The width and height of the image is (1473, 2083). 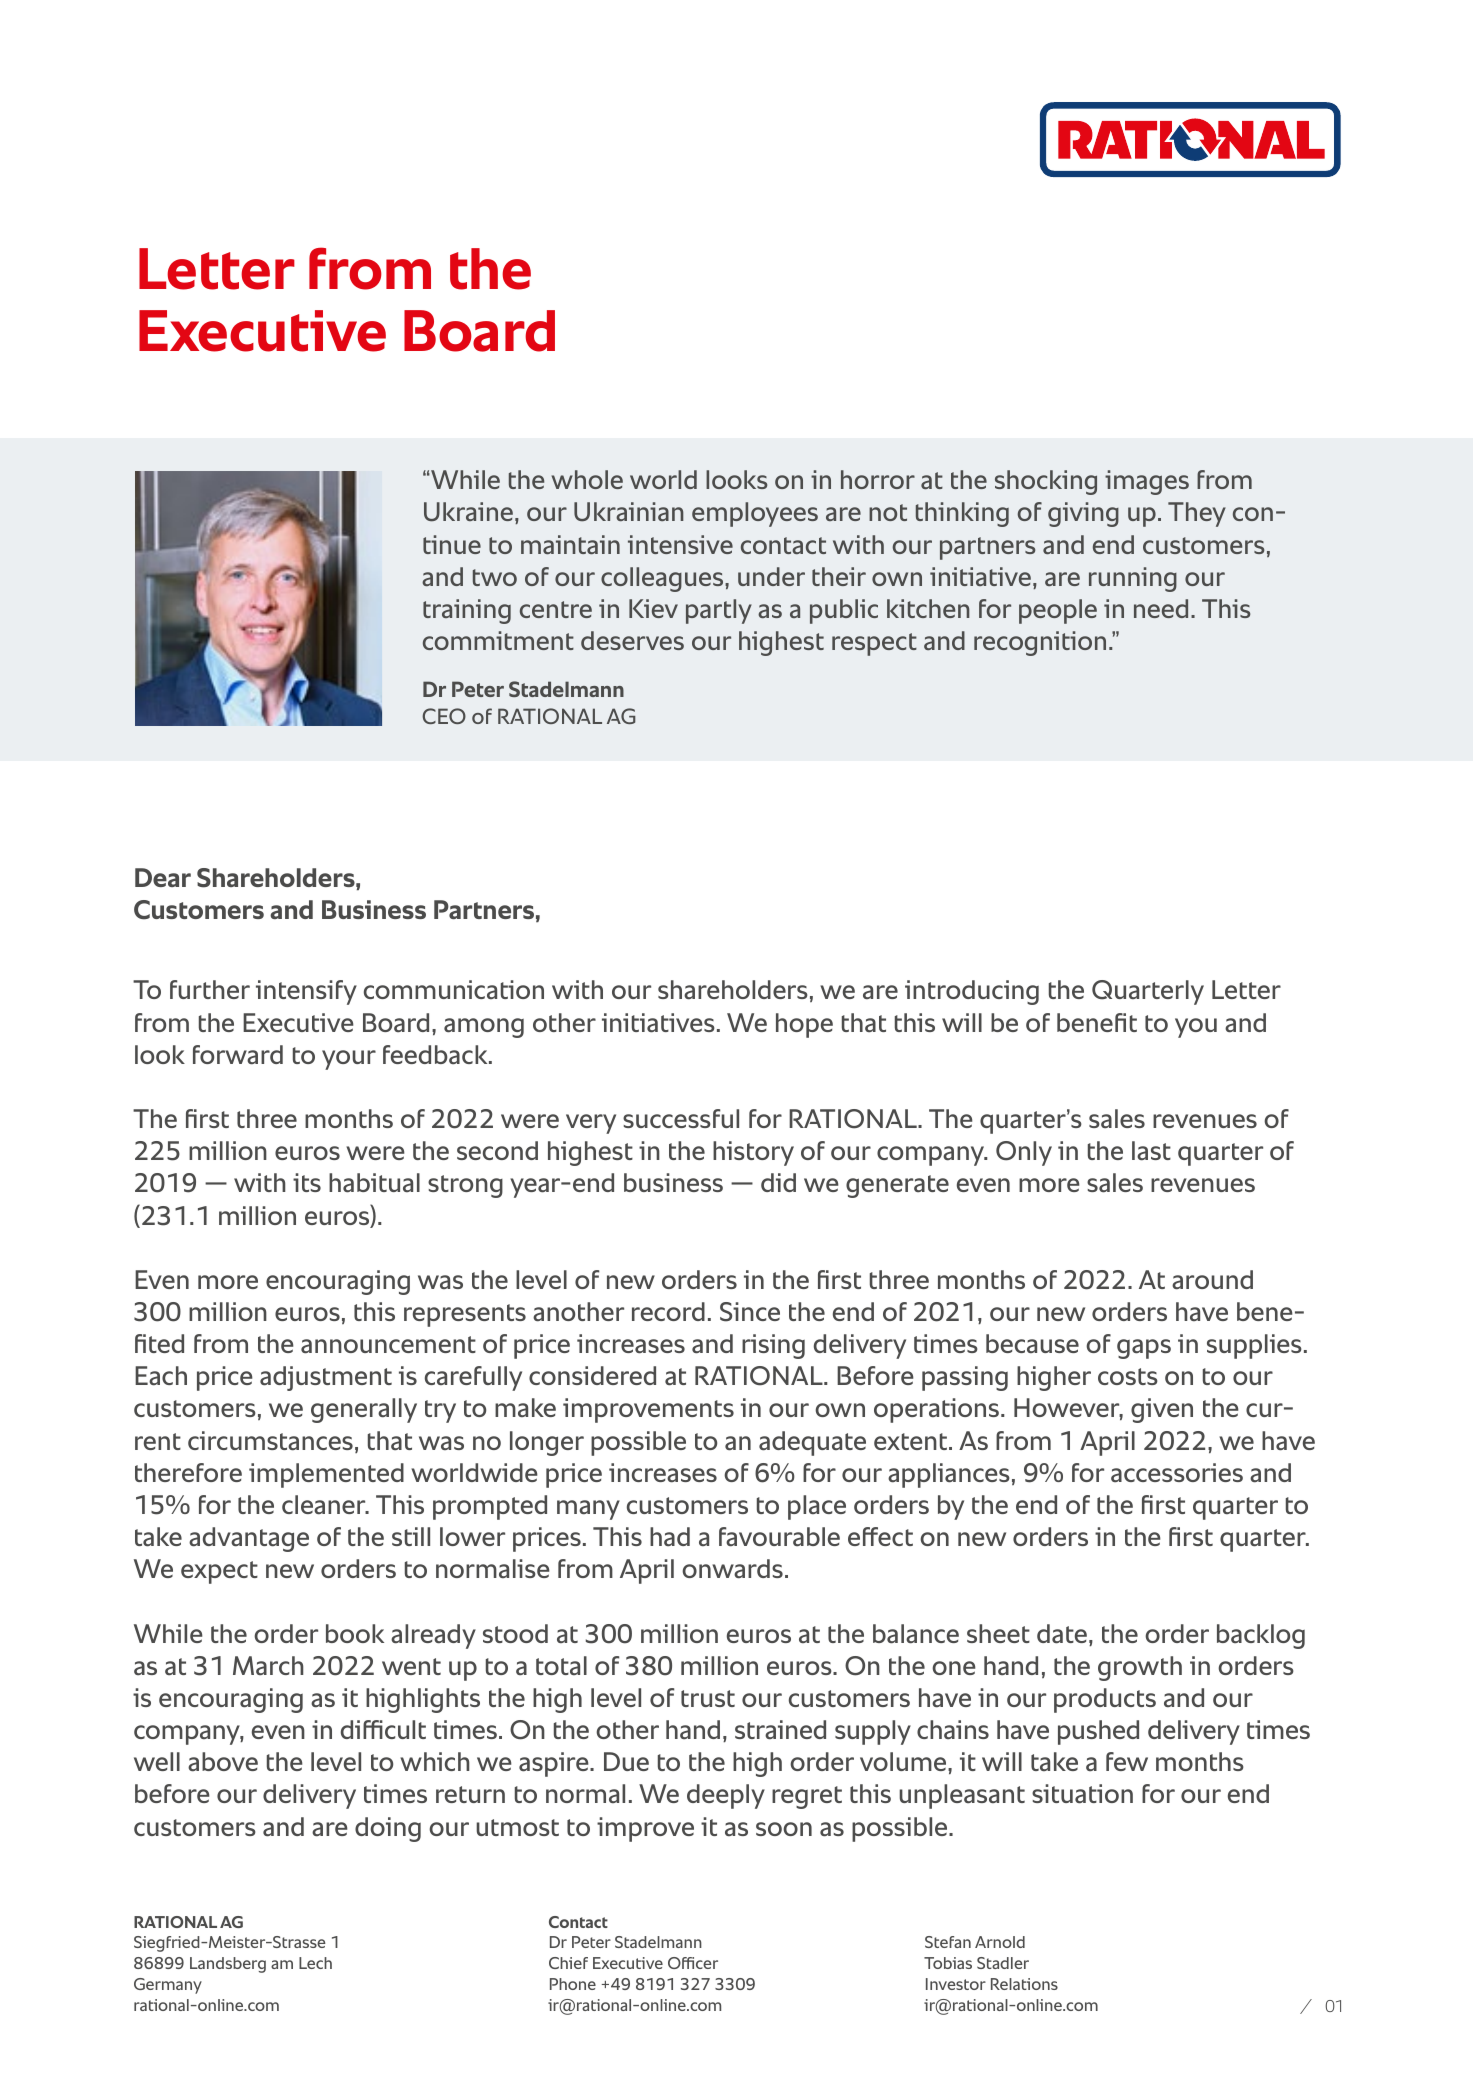 I want to click on Relations, so click(x=1024, y=1984).
